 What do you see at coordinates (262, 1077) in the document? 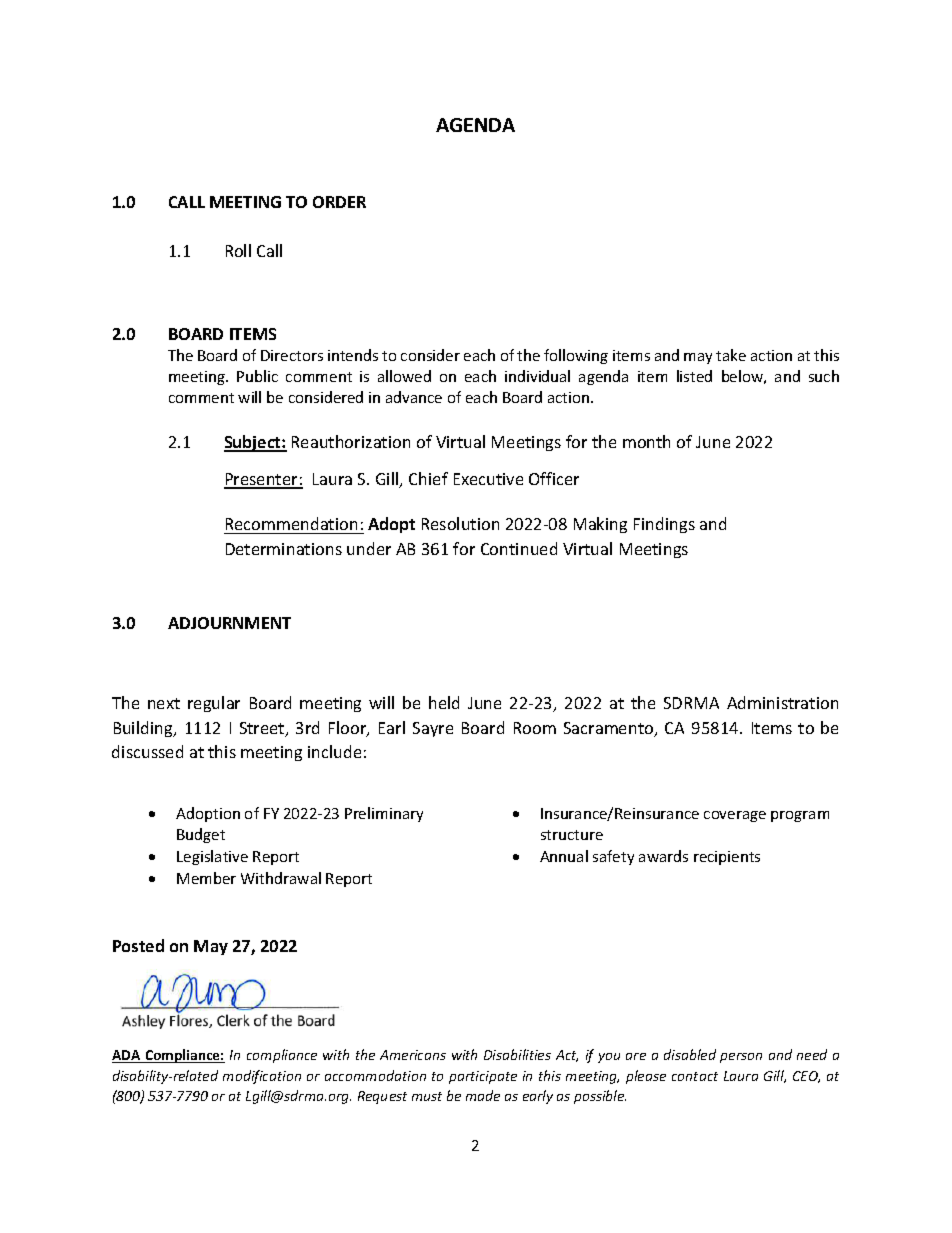
I see `modification` at bounding box center [262, 1077].
